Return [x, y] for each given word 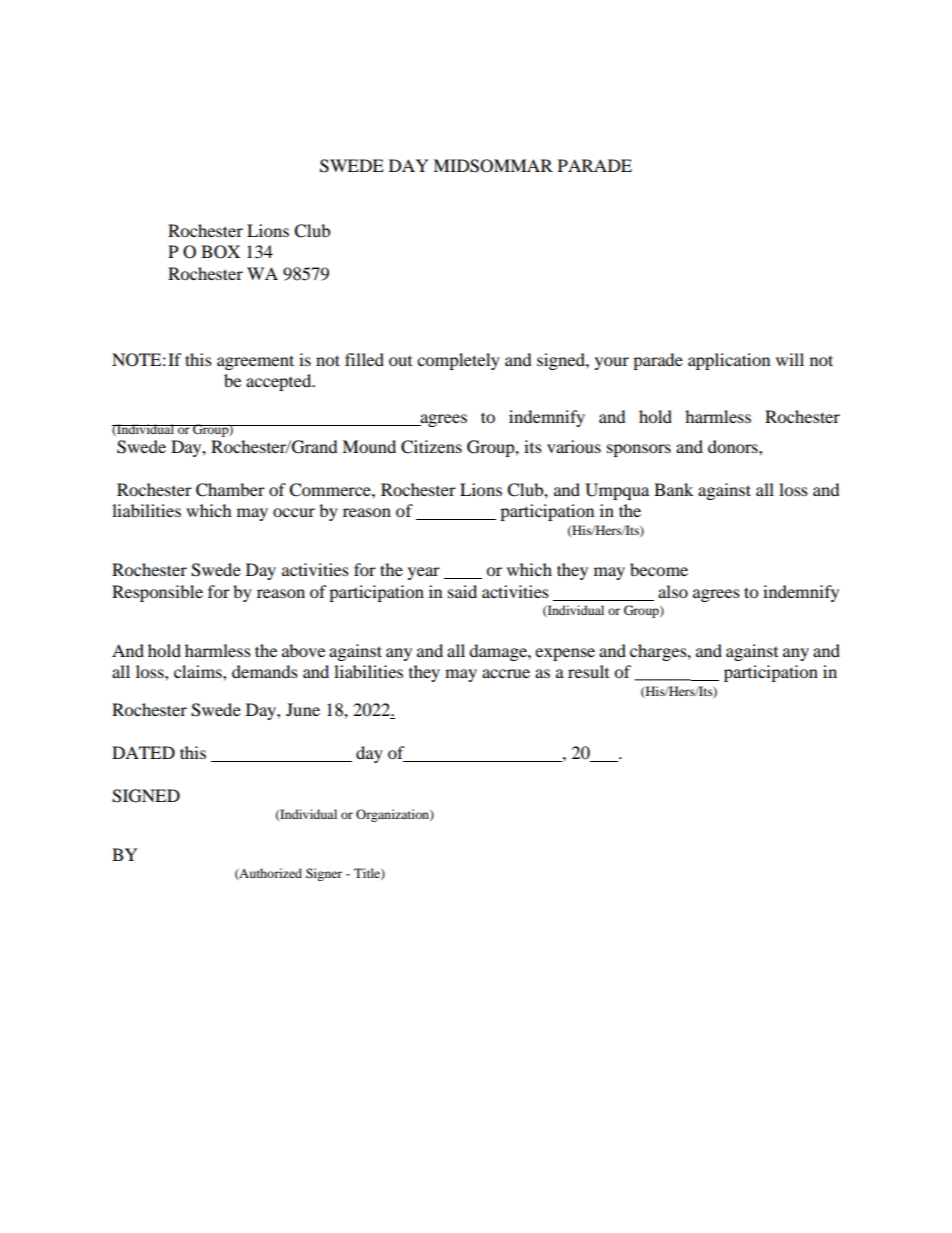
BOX [220, 252]
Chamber [230, 490]
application [729, 361]
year [424, 573]
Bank [673, 489]
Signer [324, 874]
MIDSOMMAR [493, 166]
